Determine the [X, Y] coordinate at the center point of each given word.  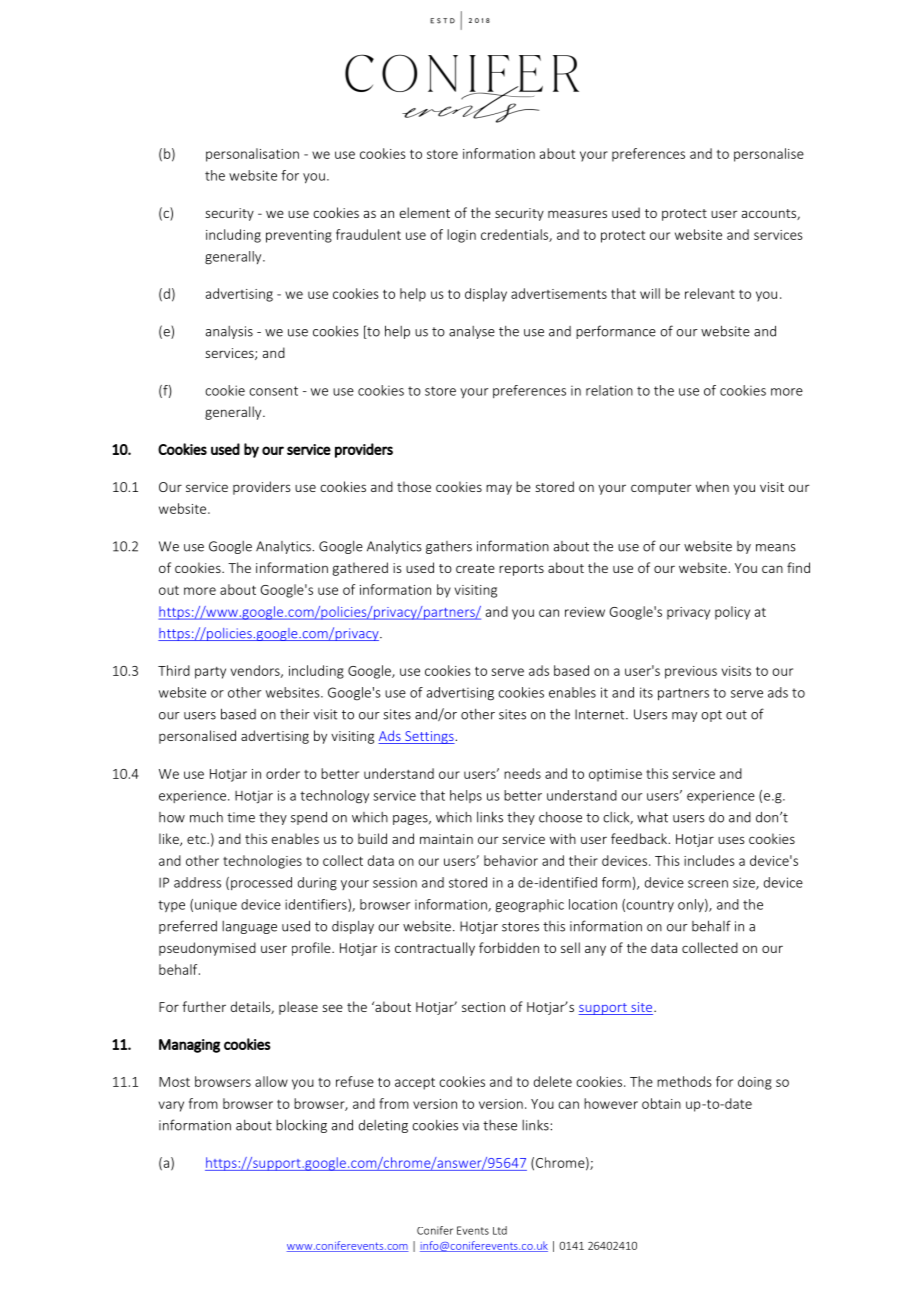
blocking [301, 1126]
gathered [360, 569]
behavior [511, 860]
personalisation [252, 155]
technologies [262, 862]
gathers [449, 547]
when [712, 486]
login [461, 236]
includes [709, 860]
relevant [710, 293]
